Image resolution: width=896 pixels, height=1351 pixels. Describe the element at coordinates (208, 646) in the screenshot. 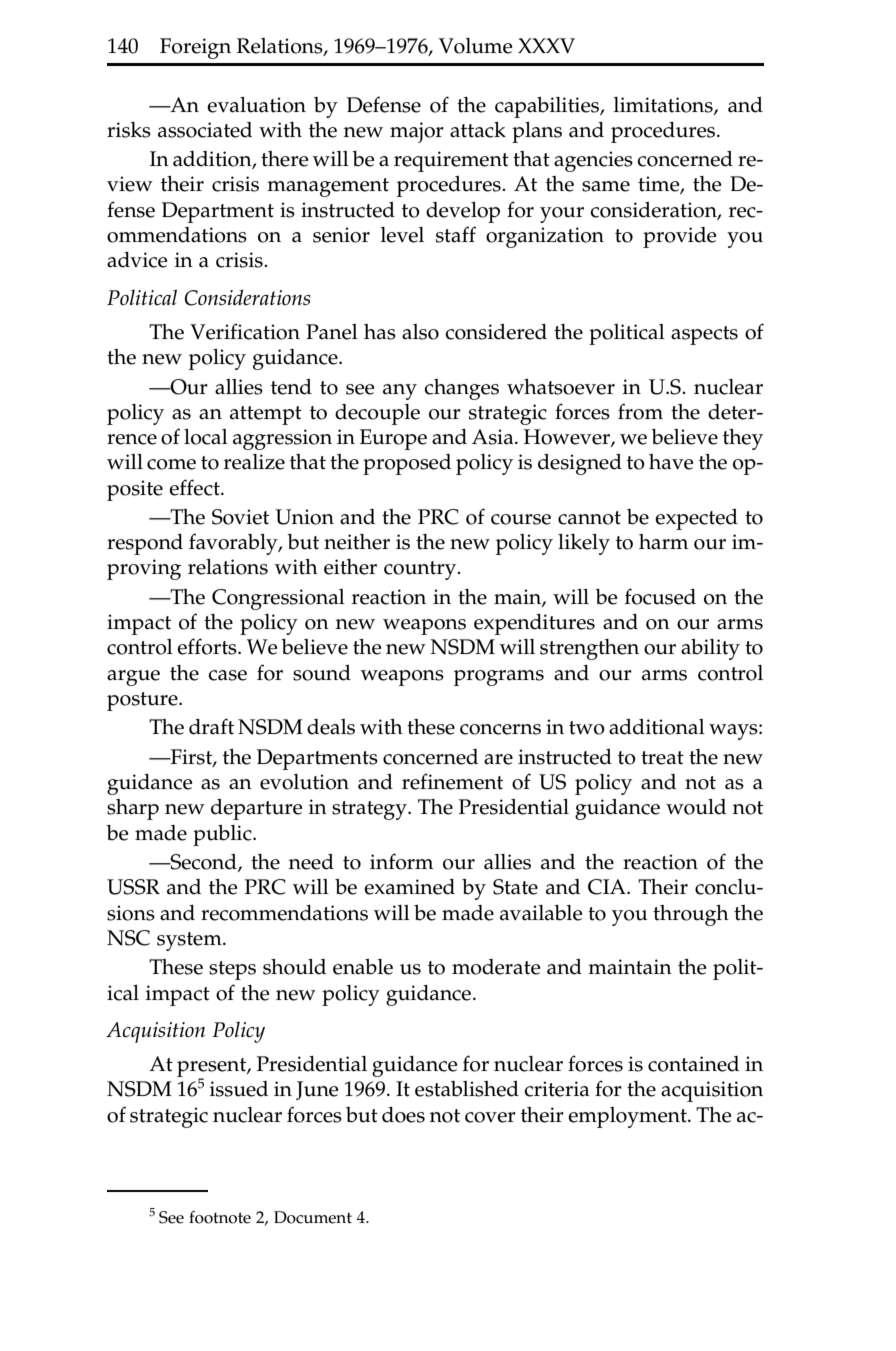

I see `efforts` at that location.
